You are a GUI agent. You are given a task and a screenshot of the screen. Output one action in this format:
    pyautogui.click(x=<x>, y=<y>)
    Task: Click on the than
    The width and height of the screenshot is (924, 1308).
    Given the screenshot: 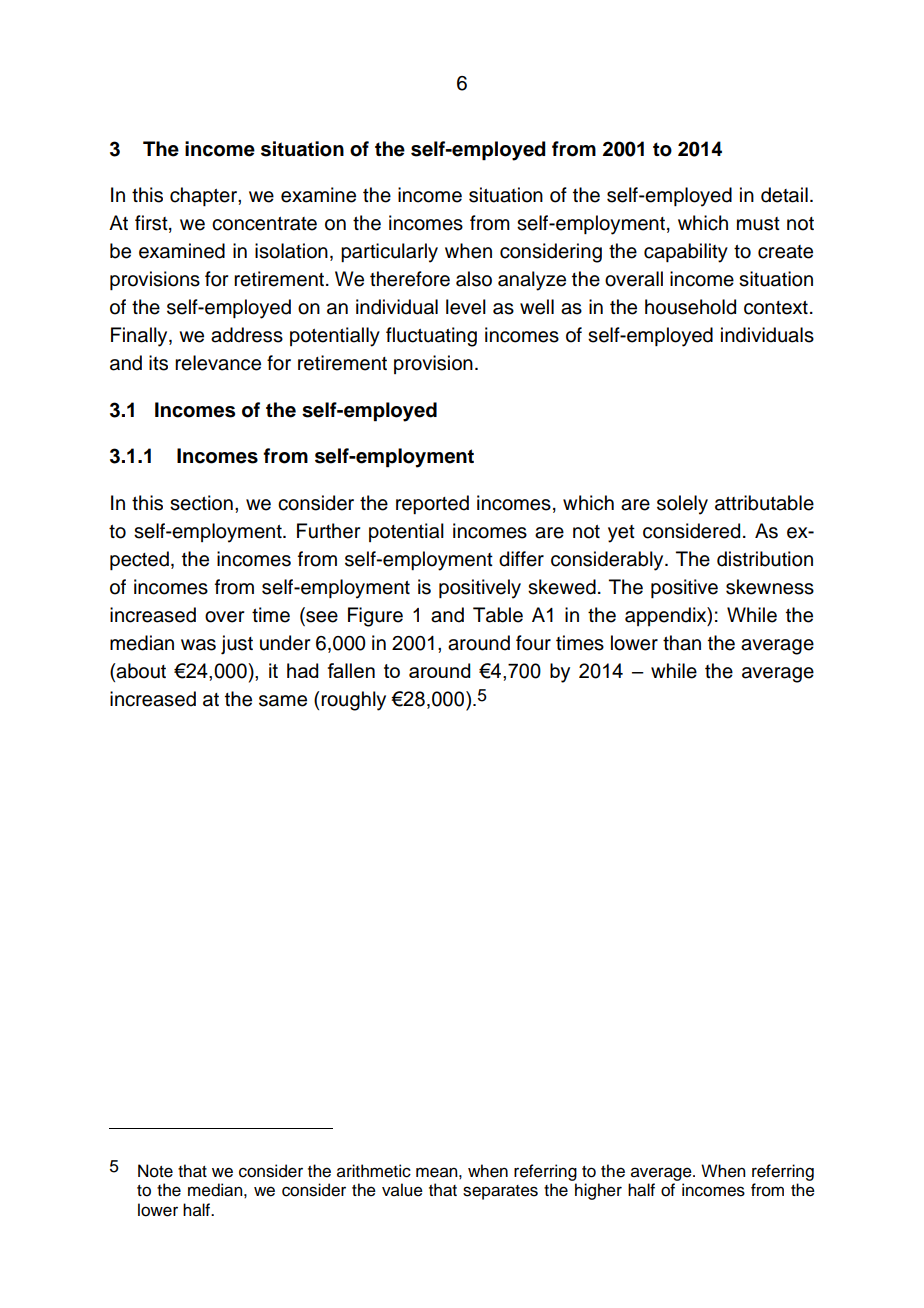 What is the action you would take?
    pyautogui.click(x=682, y=643)
